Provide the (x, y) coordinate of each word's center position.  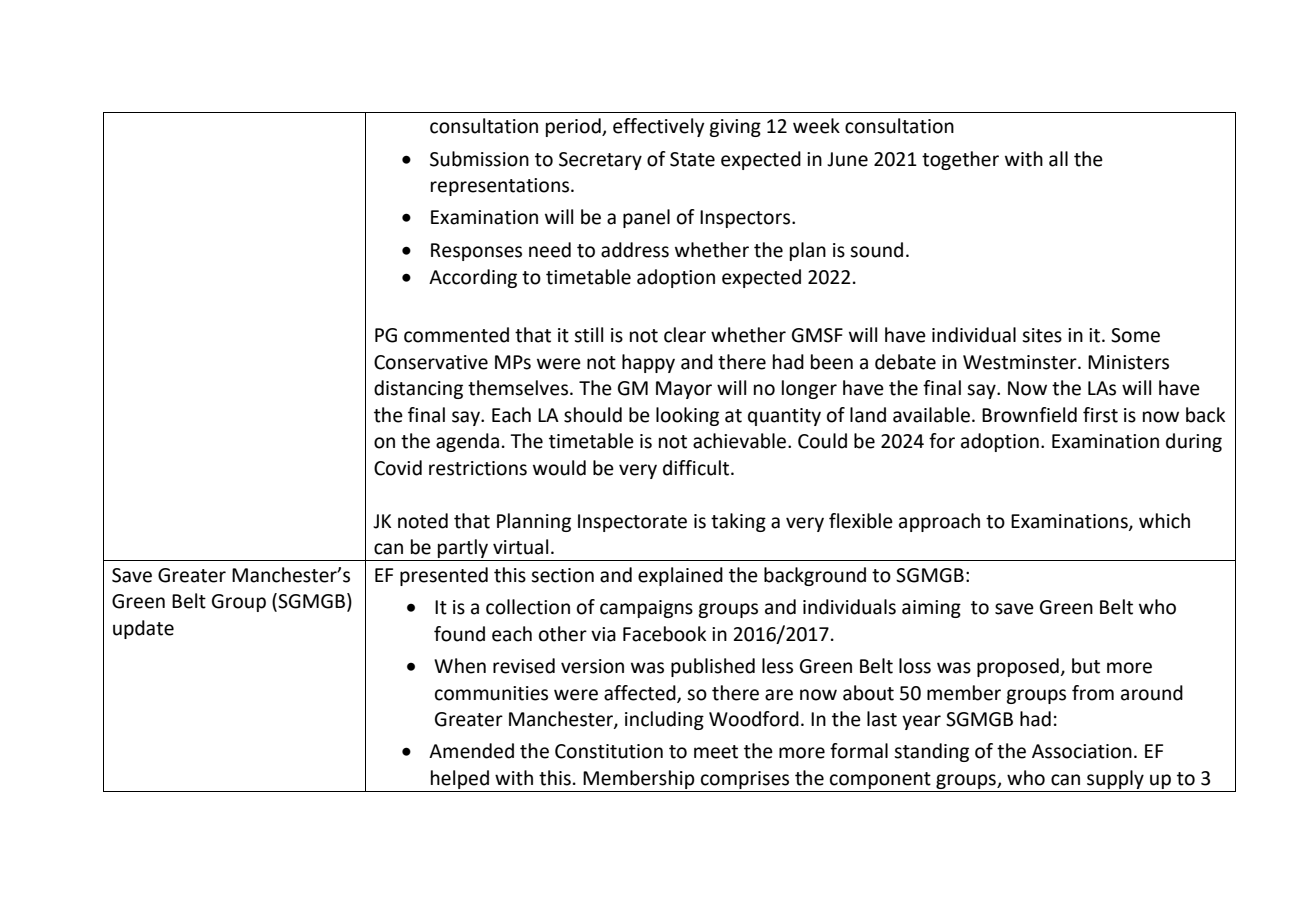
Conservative (431, 362)
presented (444, 576)
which (1164, 521)
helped (460, 779)
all (1058, 159)
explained (680, 576)
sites (1042, 335)
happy (648, 363)
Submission (479, 159)
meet (716, 752)
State (692, 159)
